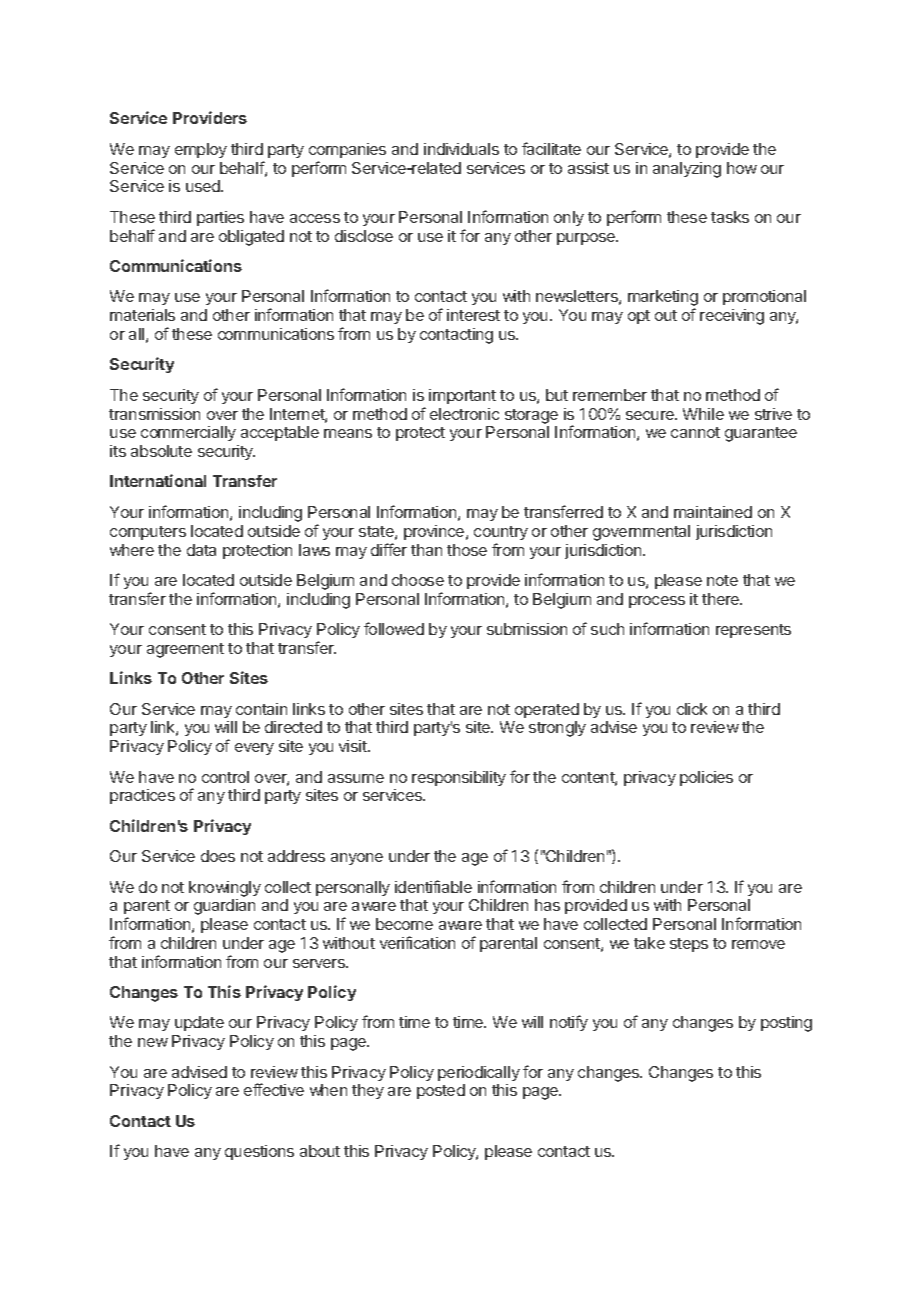 The image size is (924, 1308). Describe the element at coordinates (461, 149) in the screenshot. I see `individuals` at that location.
